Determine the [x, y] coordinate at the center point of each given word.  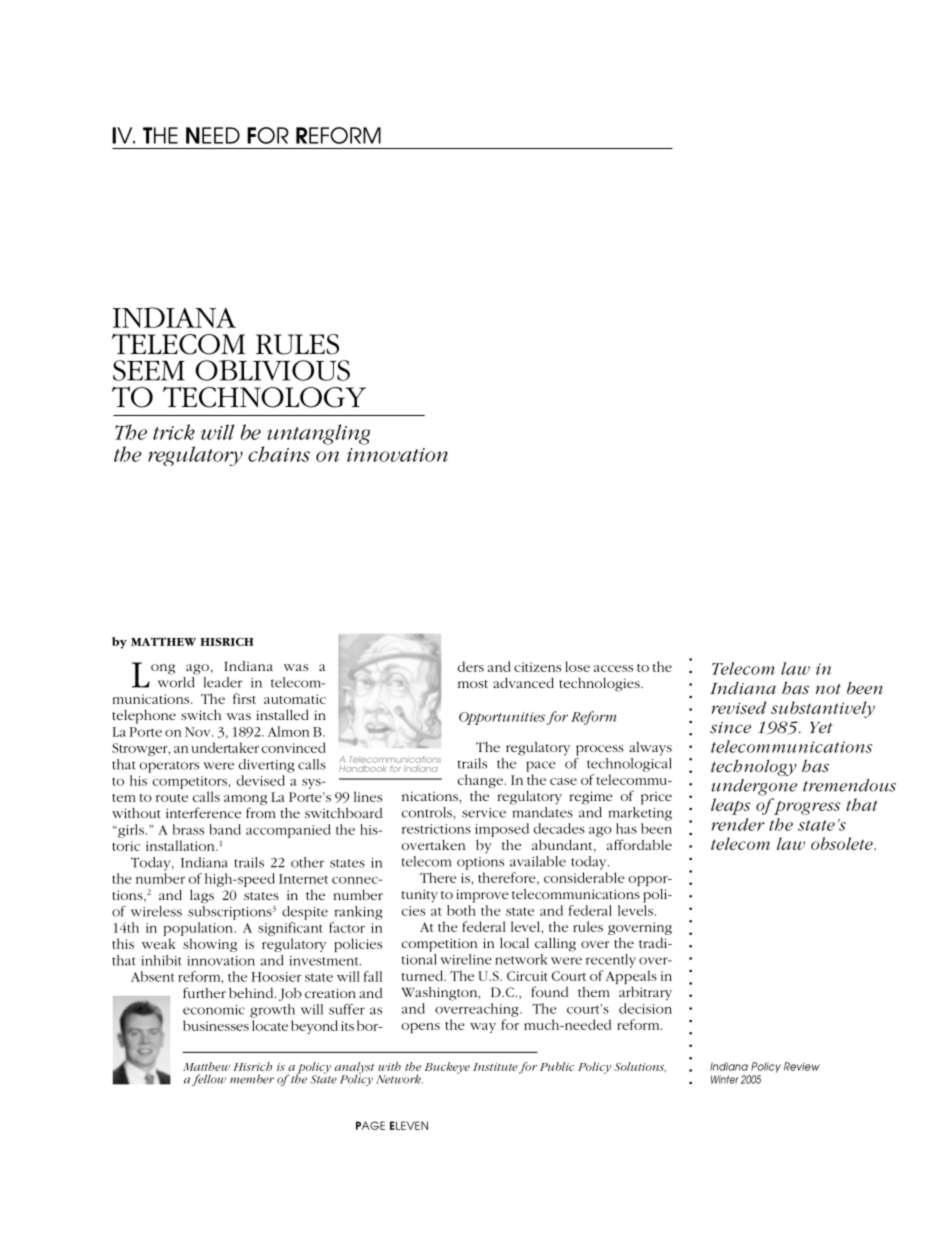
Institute [495, 1067]
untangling [319, 434]
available [538, 861]
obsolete [843, 843]
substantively [823, 709]
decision [645, 1008]
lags [202, 897]
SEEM [149, 370]
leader [223, 682]
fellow [209, 1080]
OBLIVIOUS [272, 370]
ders [471, 666]
